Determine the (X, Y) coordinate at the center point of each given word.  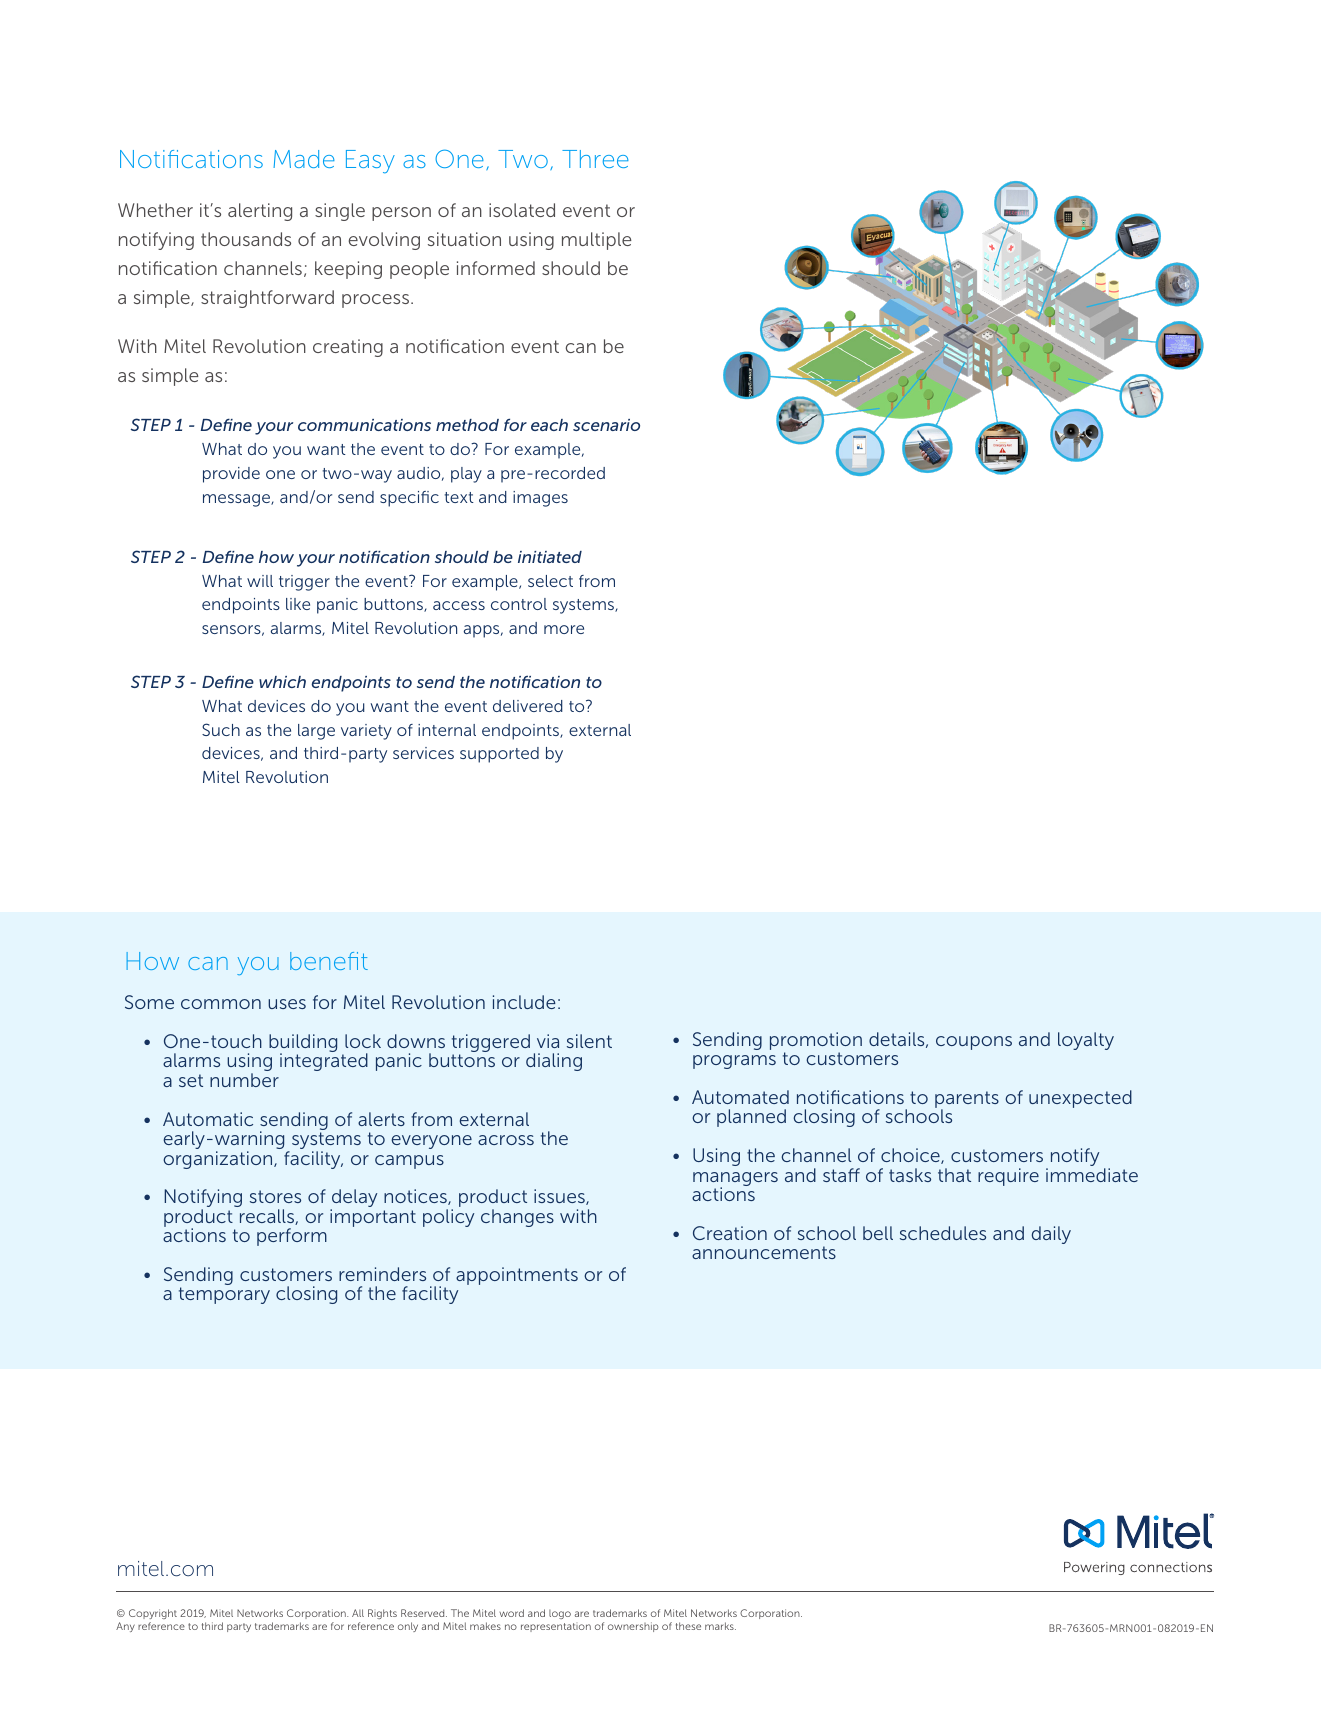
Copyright (153, 1614)
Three (595, 159)
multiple (597, 241)
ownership (633, 1627)
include (524, 1002)
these (688, 1626)
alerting (260, 212)
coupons (974, 1043)
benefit (329, 961)
